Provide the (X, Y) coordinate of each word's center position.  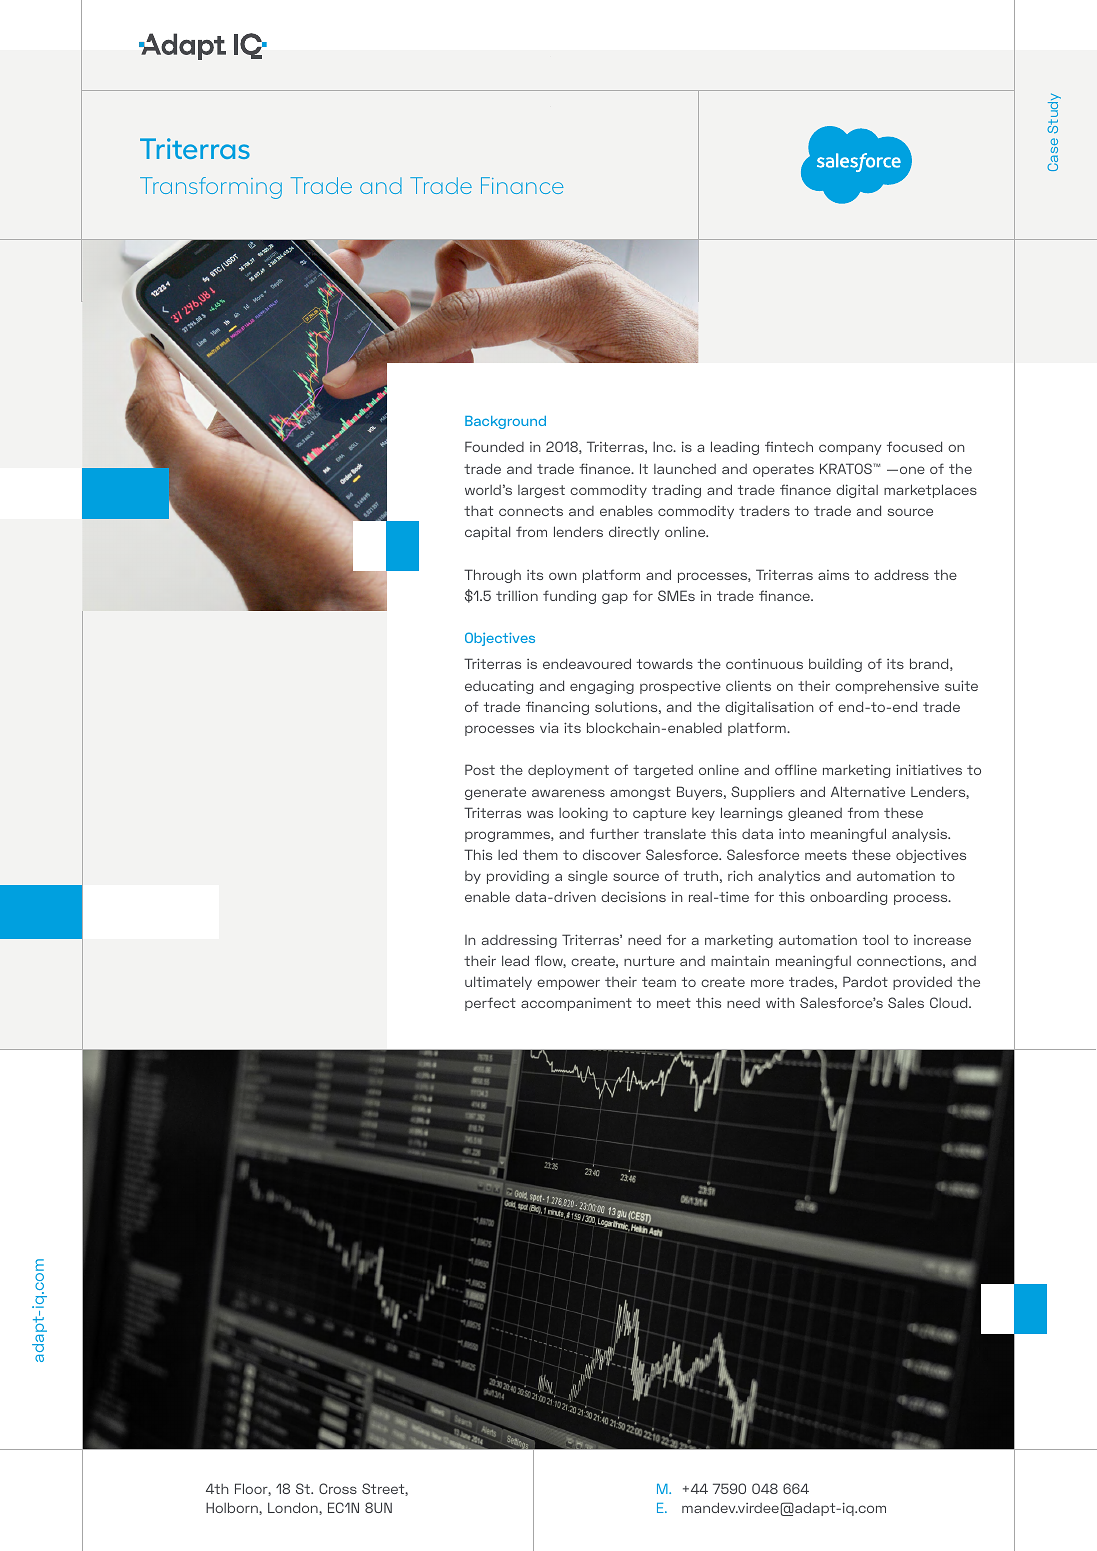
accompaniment (576, 1004)
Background (505, 422)
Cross (338, 1488)
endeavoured (587, 663)
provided (922, 983)
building (835, 665)
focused (914, 446)
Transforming (211, 188)
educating (499, 687)
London (294, 1508)
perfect (490, 1004)
